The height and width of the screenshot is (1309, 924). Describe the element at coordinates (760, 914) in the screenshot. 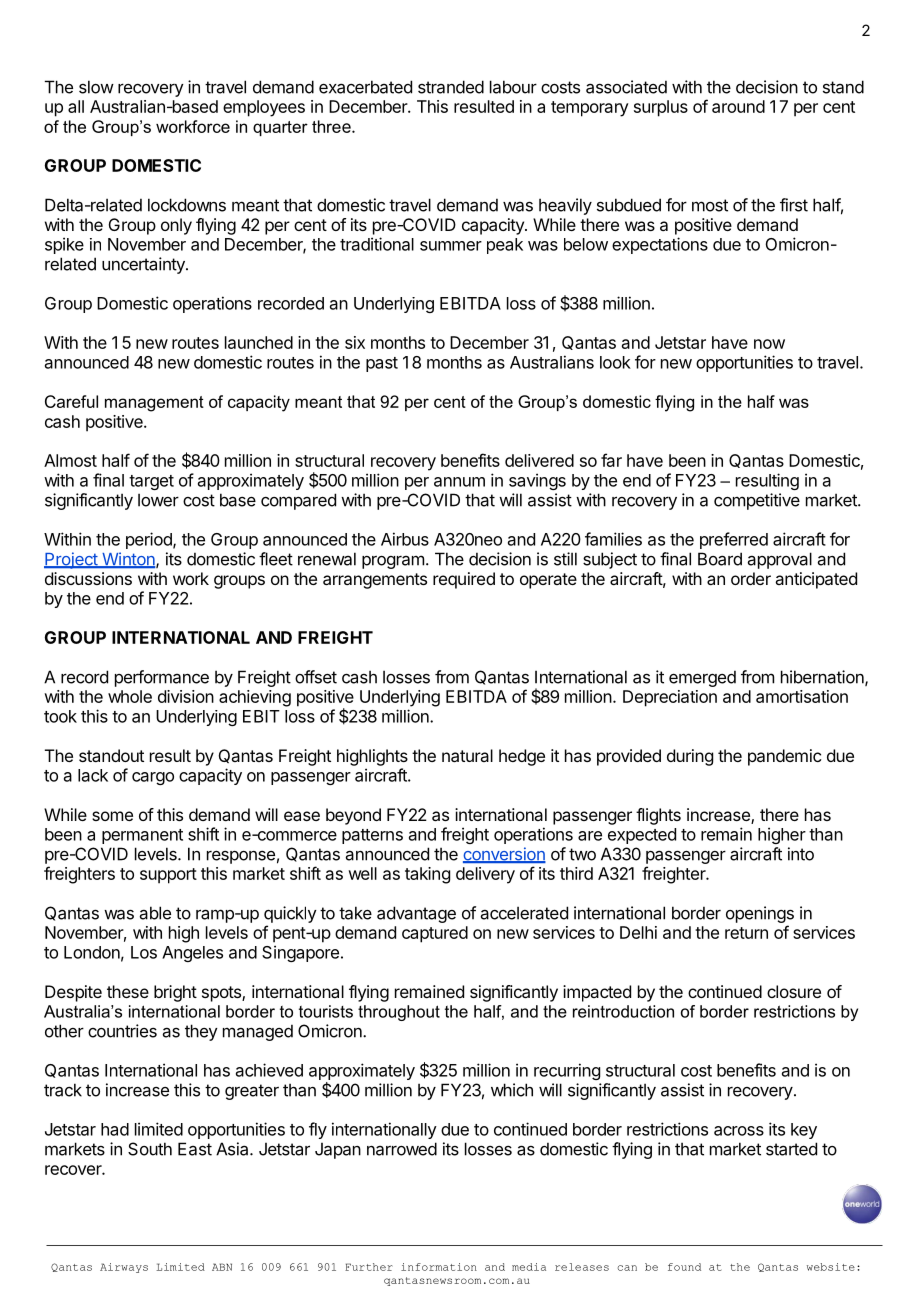

I see `openings` at that location.
